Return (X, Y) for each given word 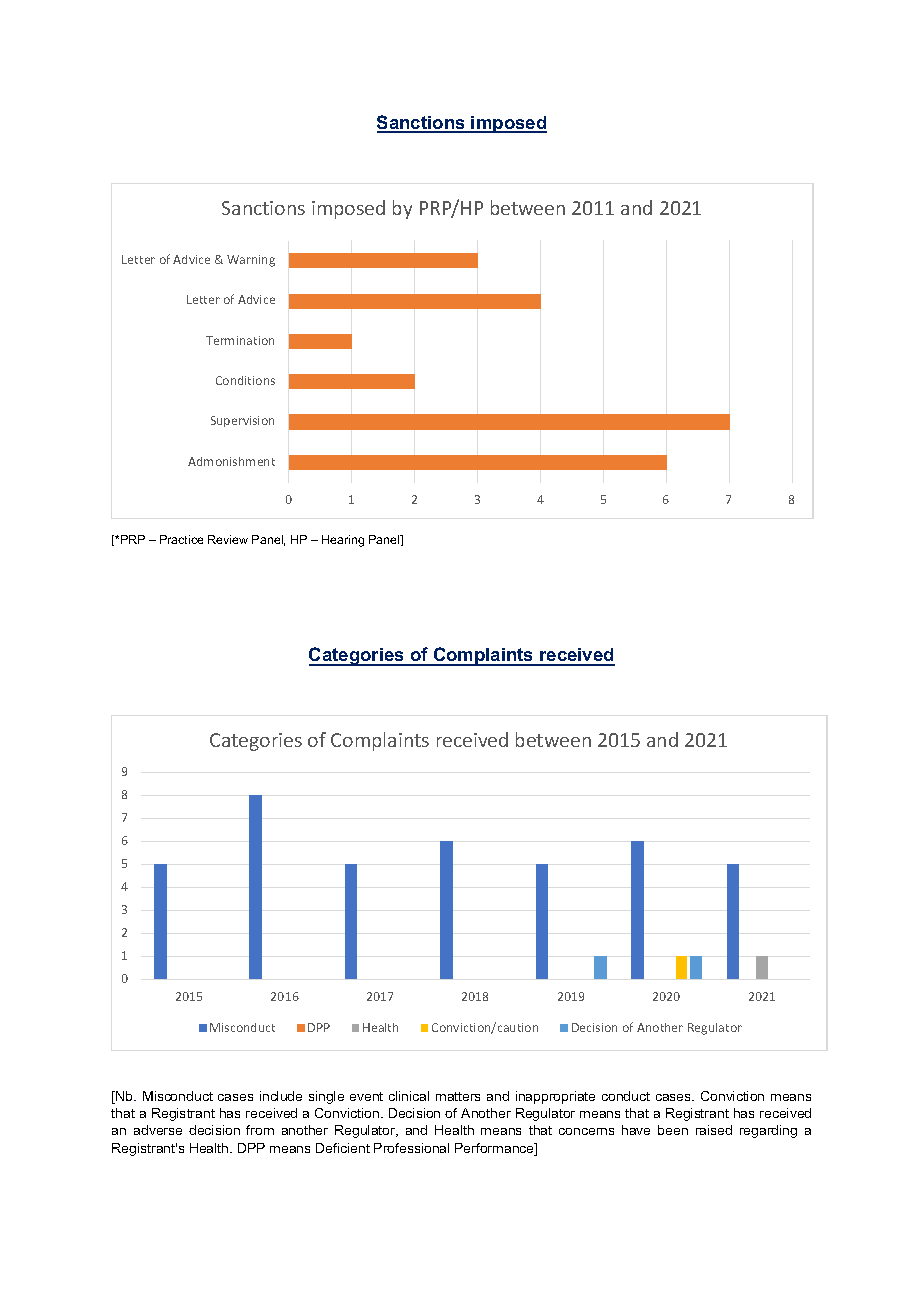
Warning (251, 261)
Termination (240, 340)
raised (714, 1130)
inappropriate (555, 1097)
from (260, 1130)
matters (458, 1096)
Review (228, 539)
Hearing (343, 541)
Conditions (245, 380)
